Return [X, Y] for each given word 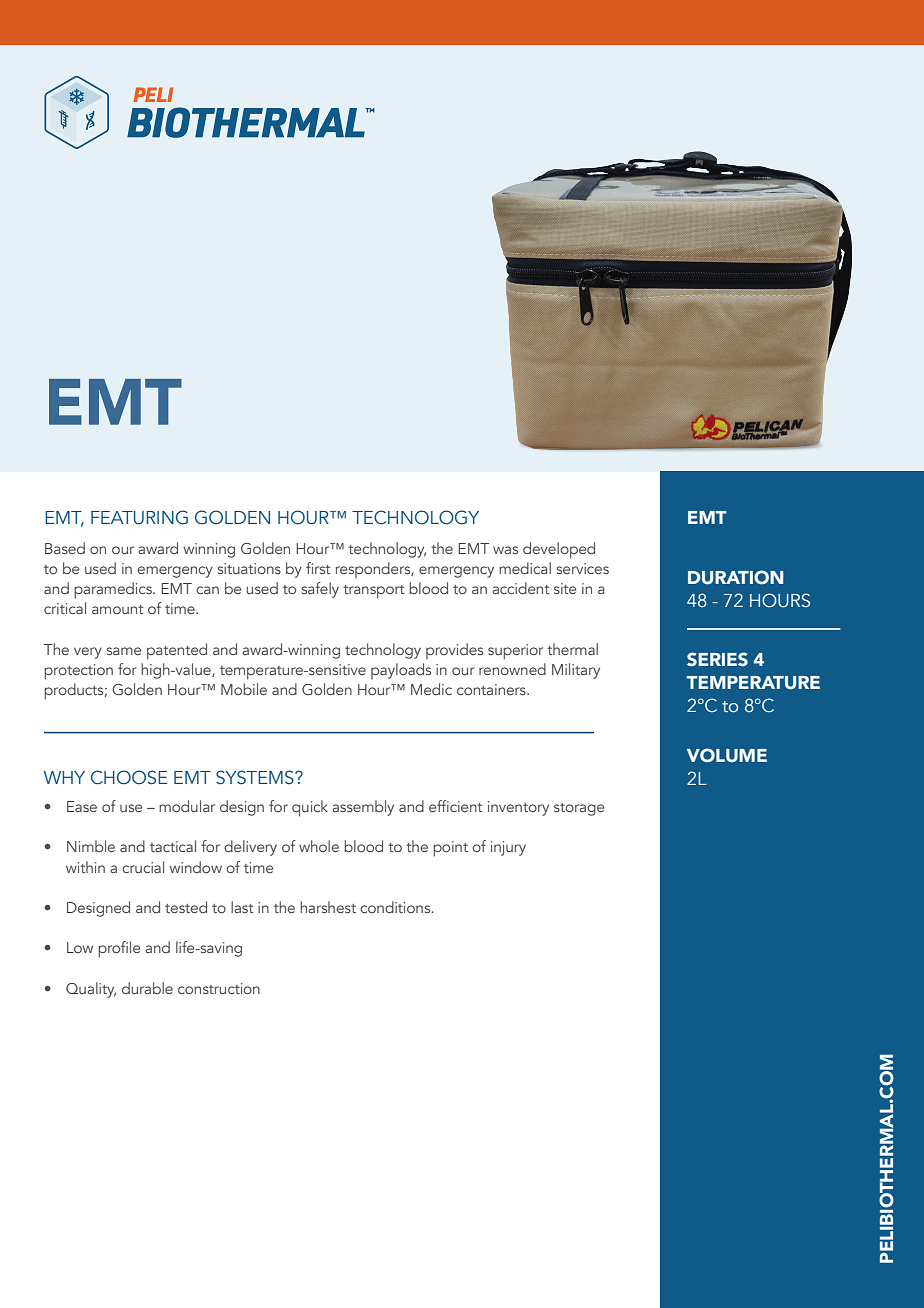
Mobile [244, 689]
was [505, 550]
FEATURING [139, 517]
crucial [143, 867]
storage [579, 809]
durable [147, 988]
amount [118, 609]
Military [576, 671]
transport [374, 592]
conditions [396, 907]
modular [187, 806]
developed [559, 550]
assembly [363, 808]
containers [492, 689]
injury [508, 848]
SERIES [717, 659]
